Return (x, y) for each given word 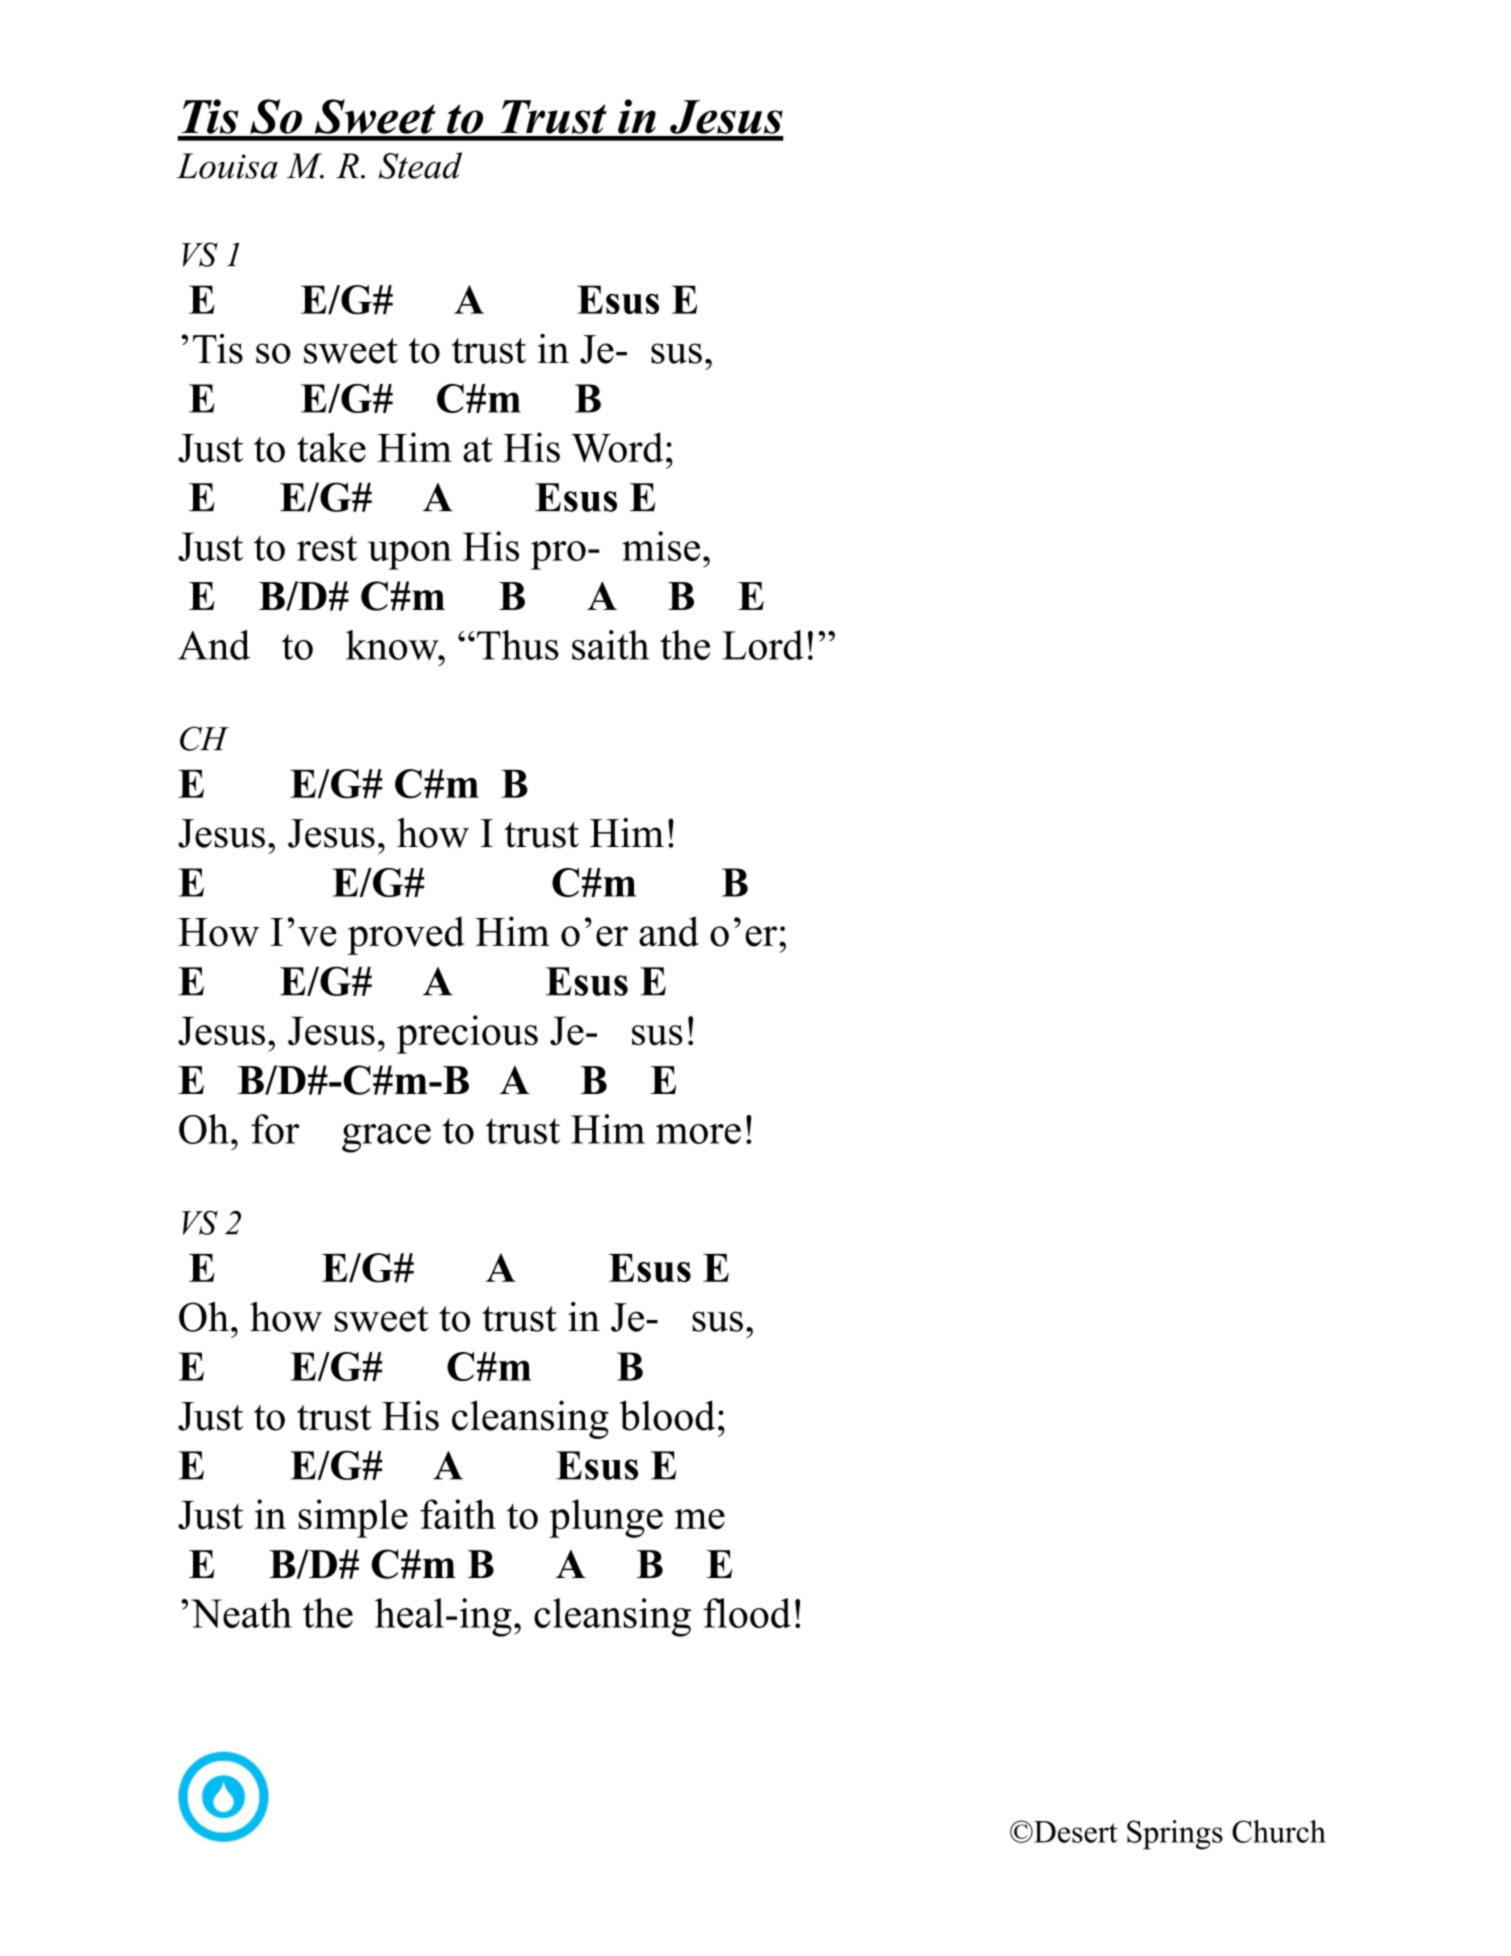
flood (747, 1613)
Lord (763, 645)
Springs (1175, 1835)
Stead (420, 165)
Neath (241, 1613)
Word (617, 447)
